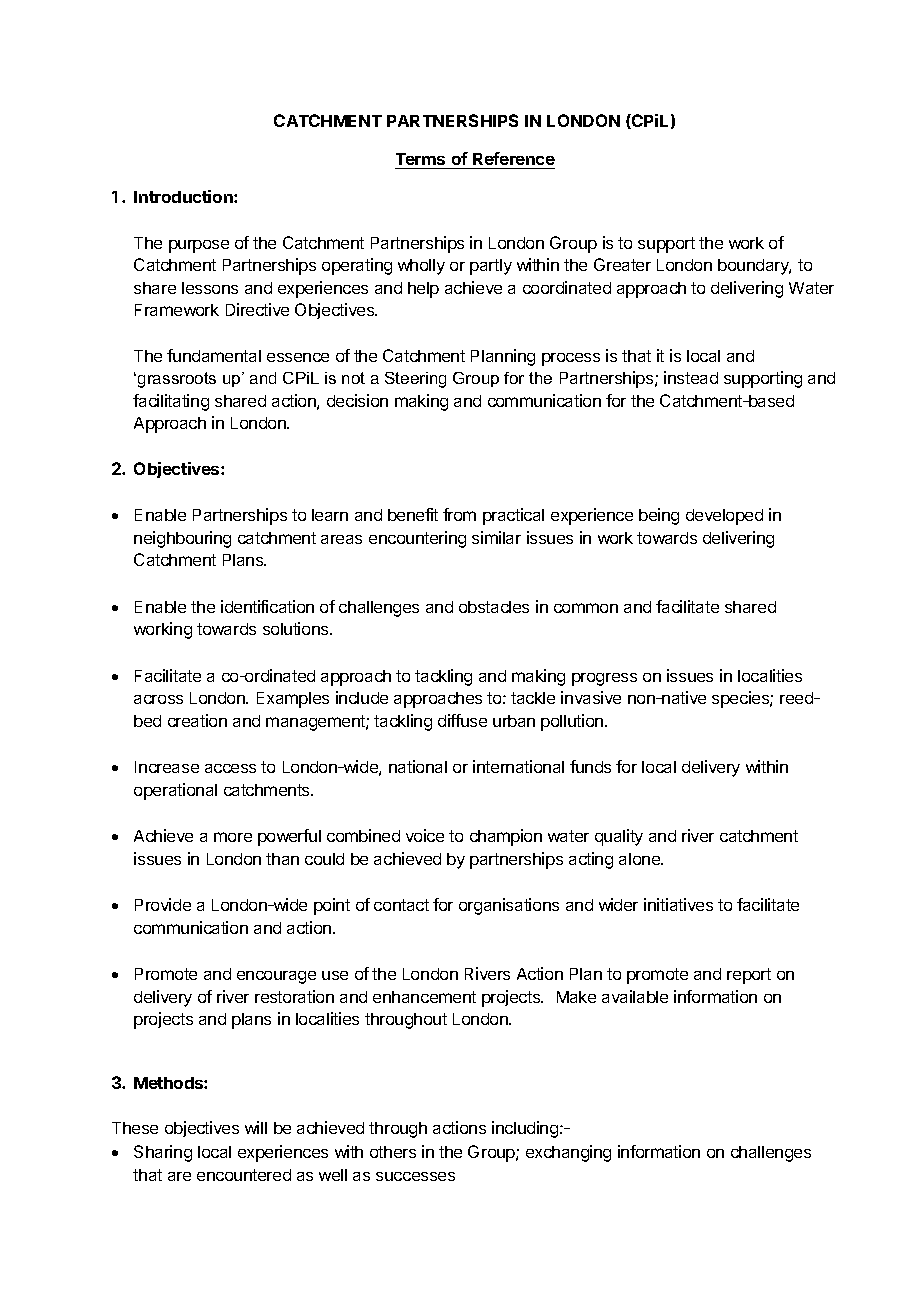 The height and width of the screenshot is (1308, 924). Describe the element at coordinates (420, 159) in the screenshot. I see `Terms` at that location.
